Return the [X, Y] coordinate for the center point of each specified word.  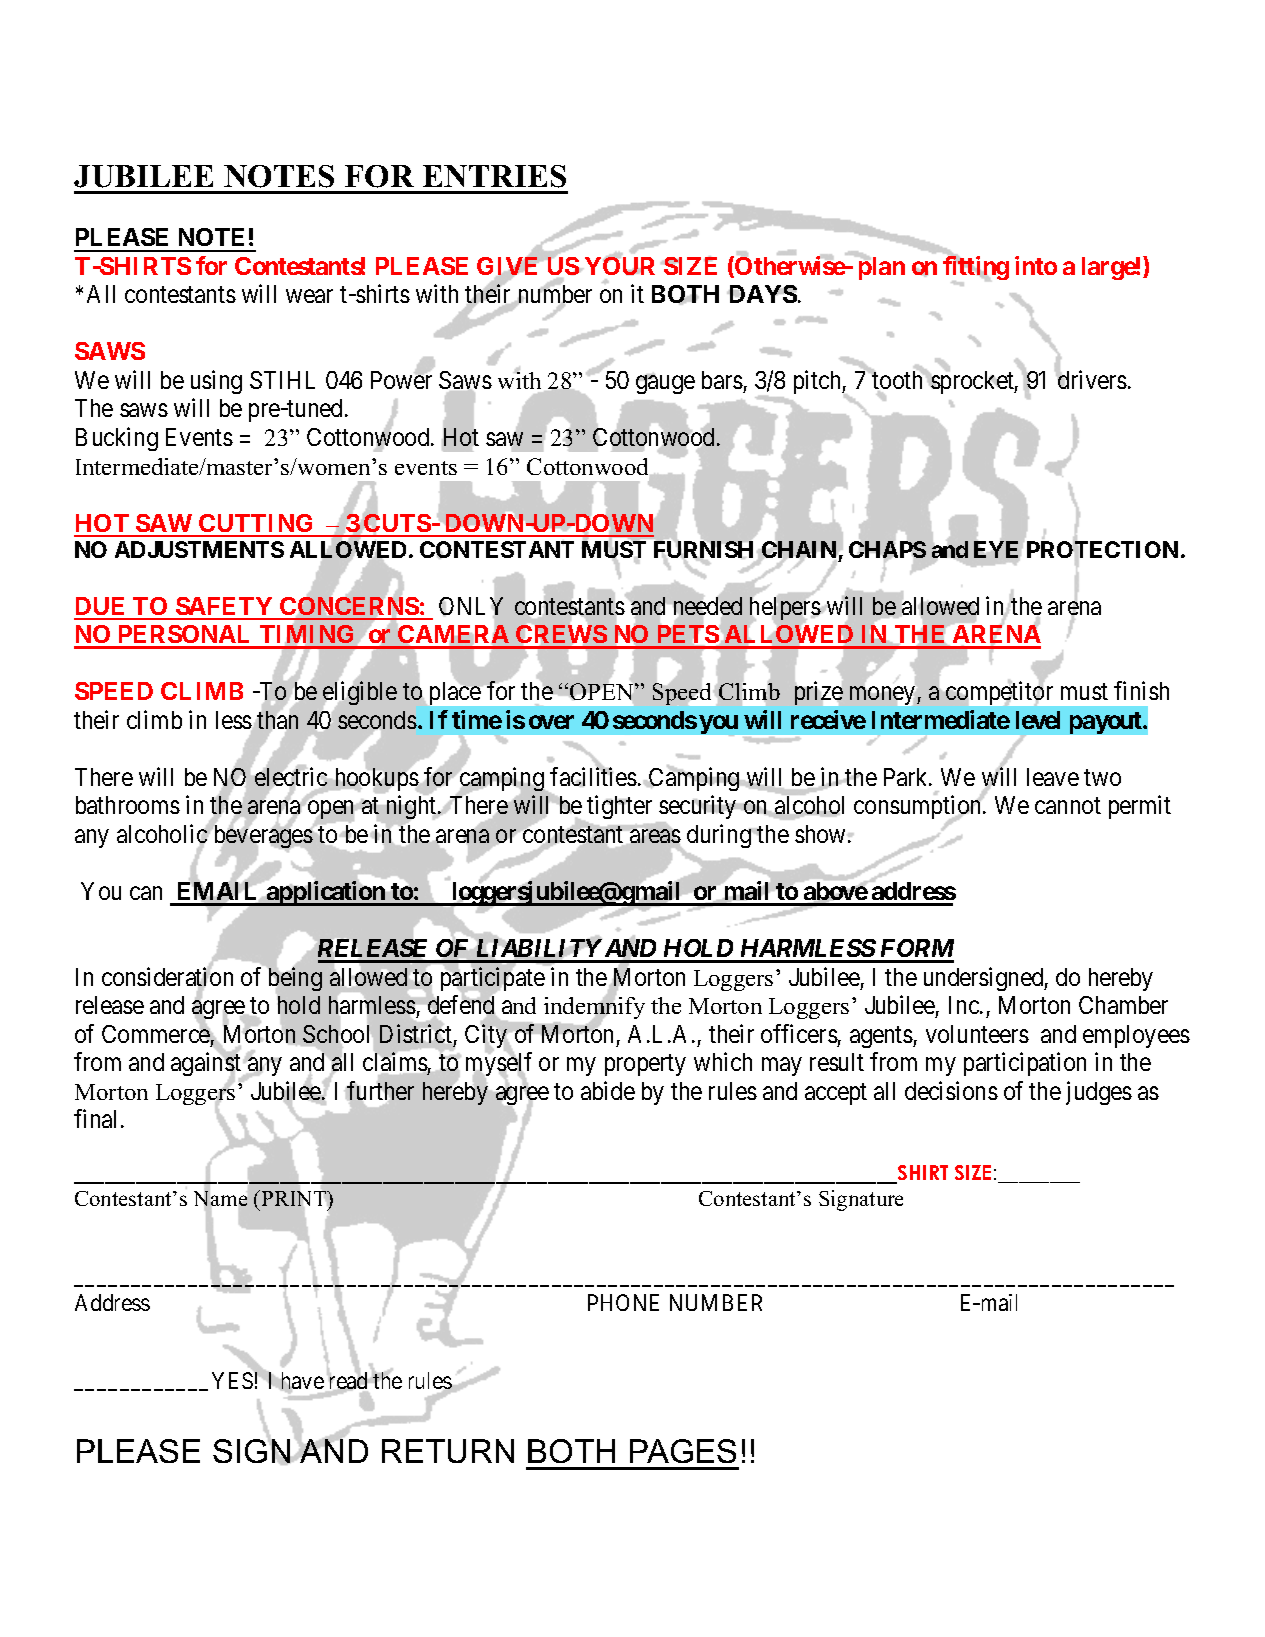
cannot [1068, 806]
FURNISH [703, 549]
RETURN [448, 1451]
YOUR [620, 265]
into [1036, 265]
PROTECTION [1102, 551]
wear [309, 296]
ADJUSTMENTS [199, 549]
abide [608, 1090]
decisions [951, 1090]
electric [291, 776]
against [207, 1066]
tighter [619, 809]
